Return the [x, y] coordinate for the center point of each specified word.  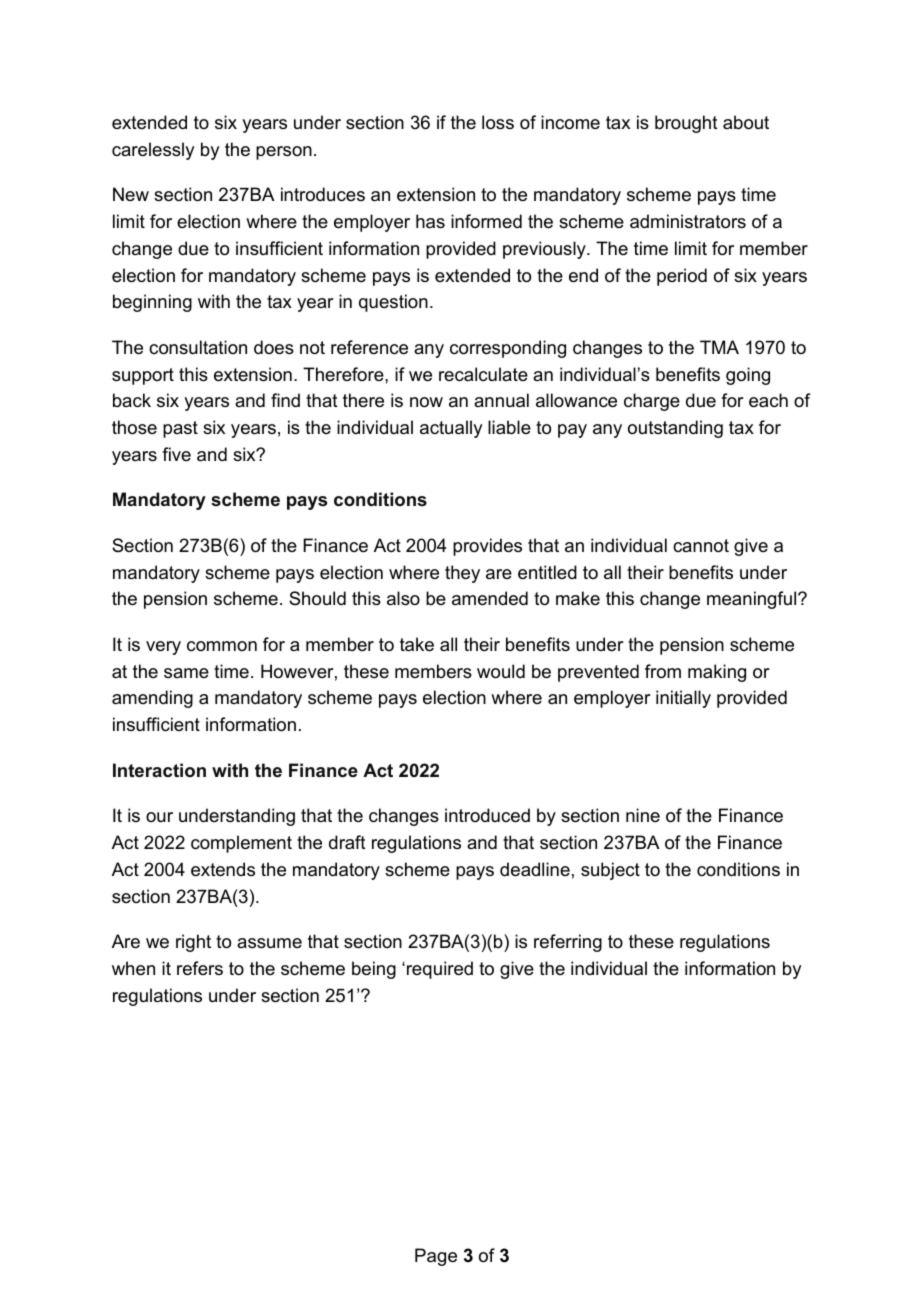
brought [686, 124]
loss [498, 122]
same [186, 673]
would [501, 671]
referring [568, 943]
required [440, 970]
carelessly [153, 151]
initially [683, 699]
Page [436, 1257]
